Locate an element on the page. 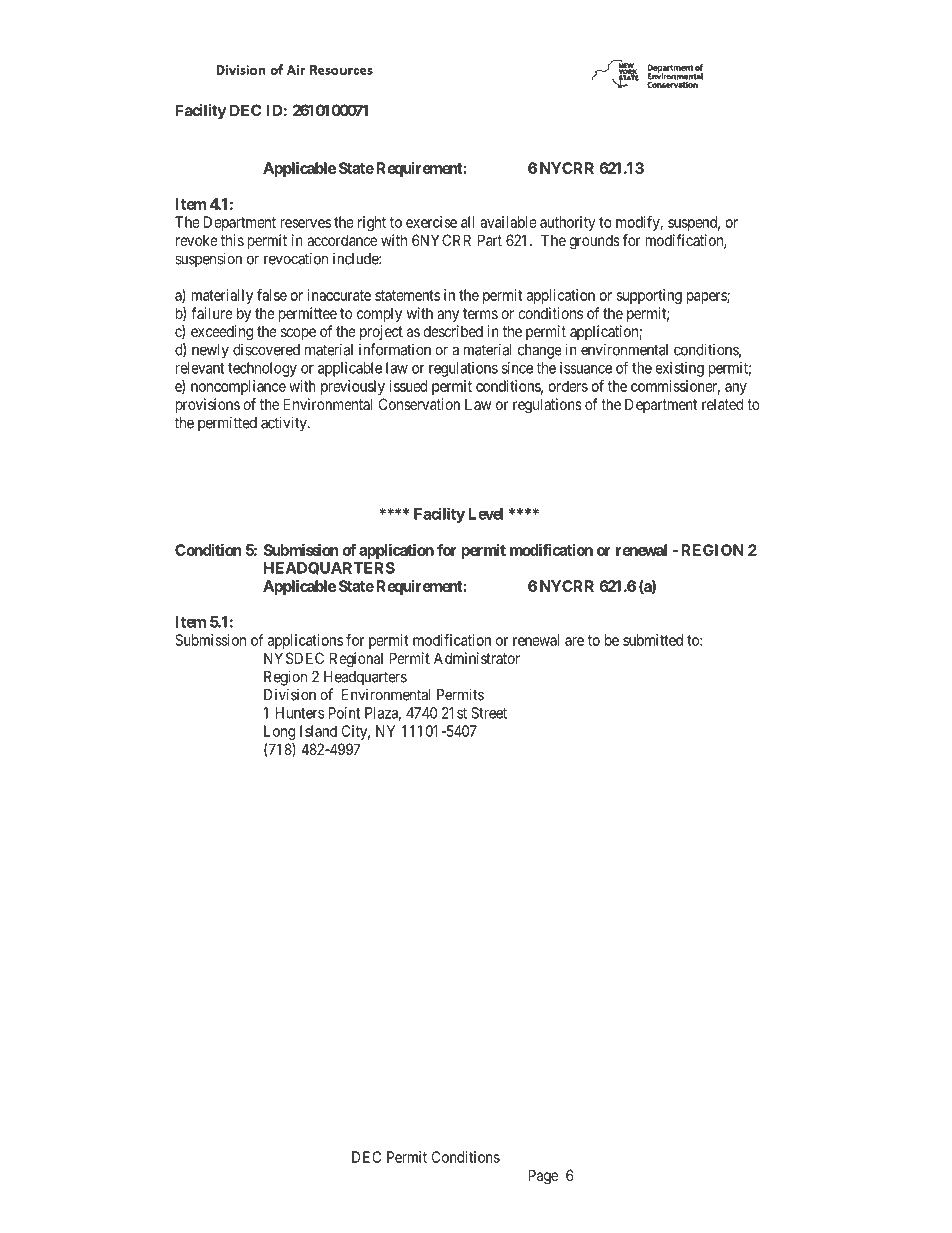 Image resolution: width=952 pixels, height=1233 pixels. related is located at coordinates (722, 404).
